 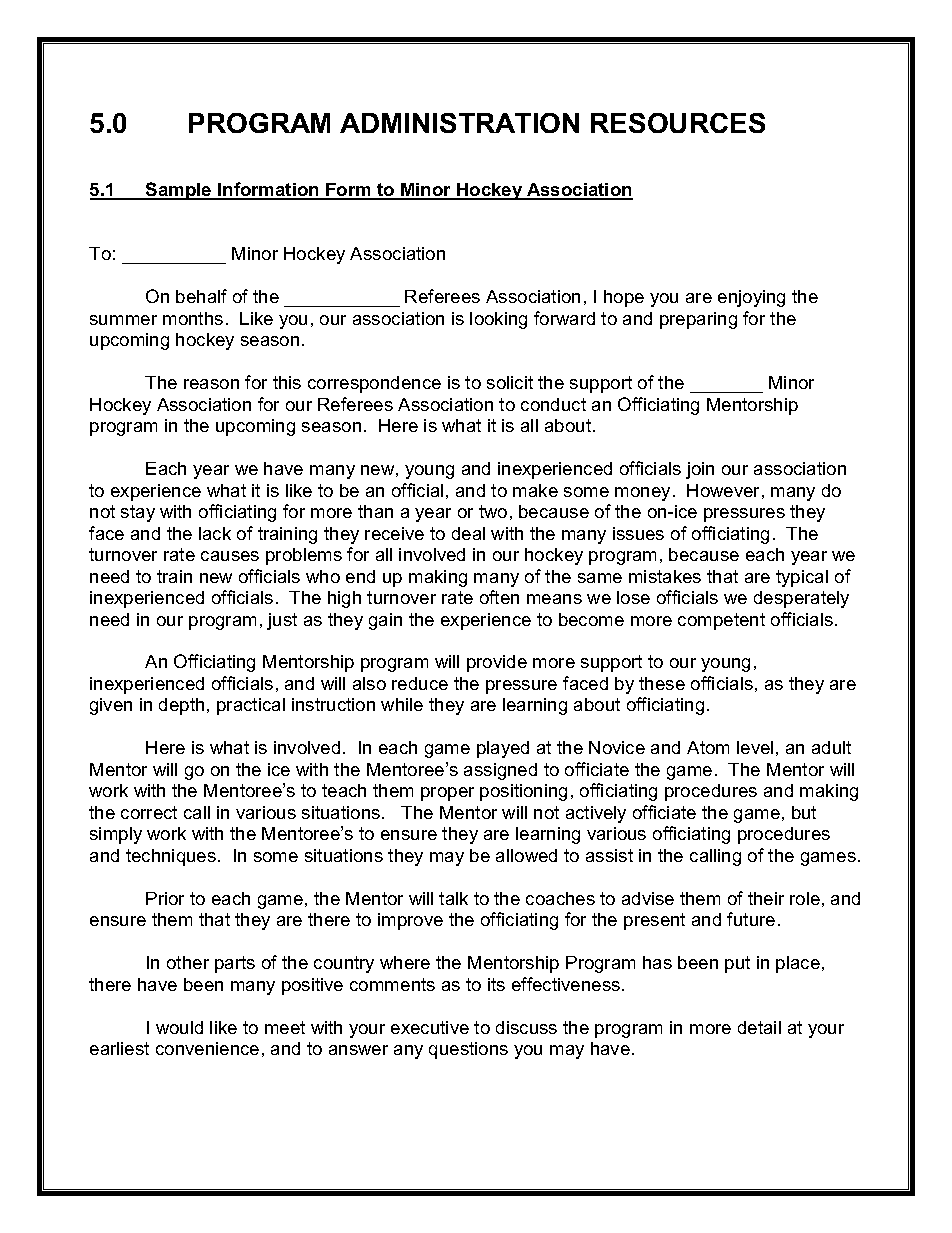 I want to click on would, so click(x=179, y=1027).
